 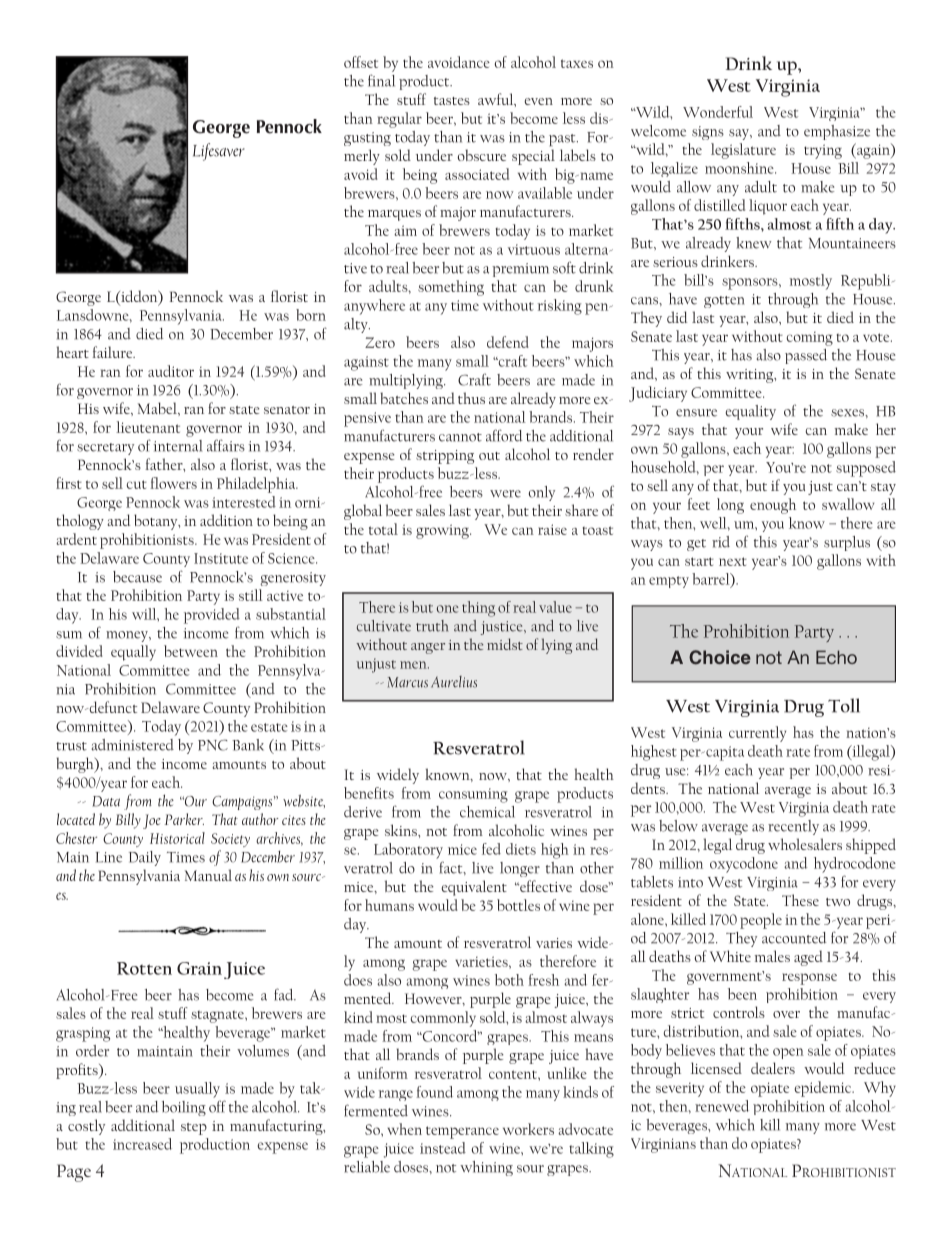 What do you see at coordinates (452, 101) in the screenshot?
I see `tastes` at bounding box center [452, 101].
